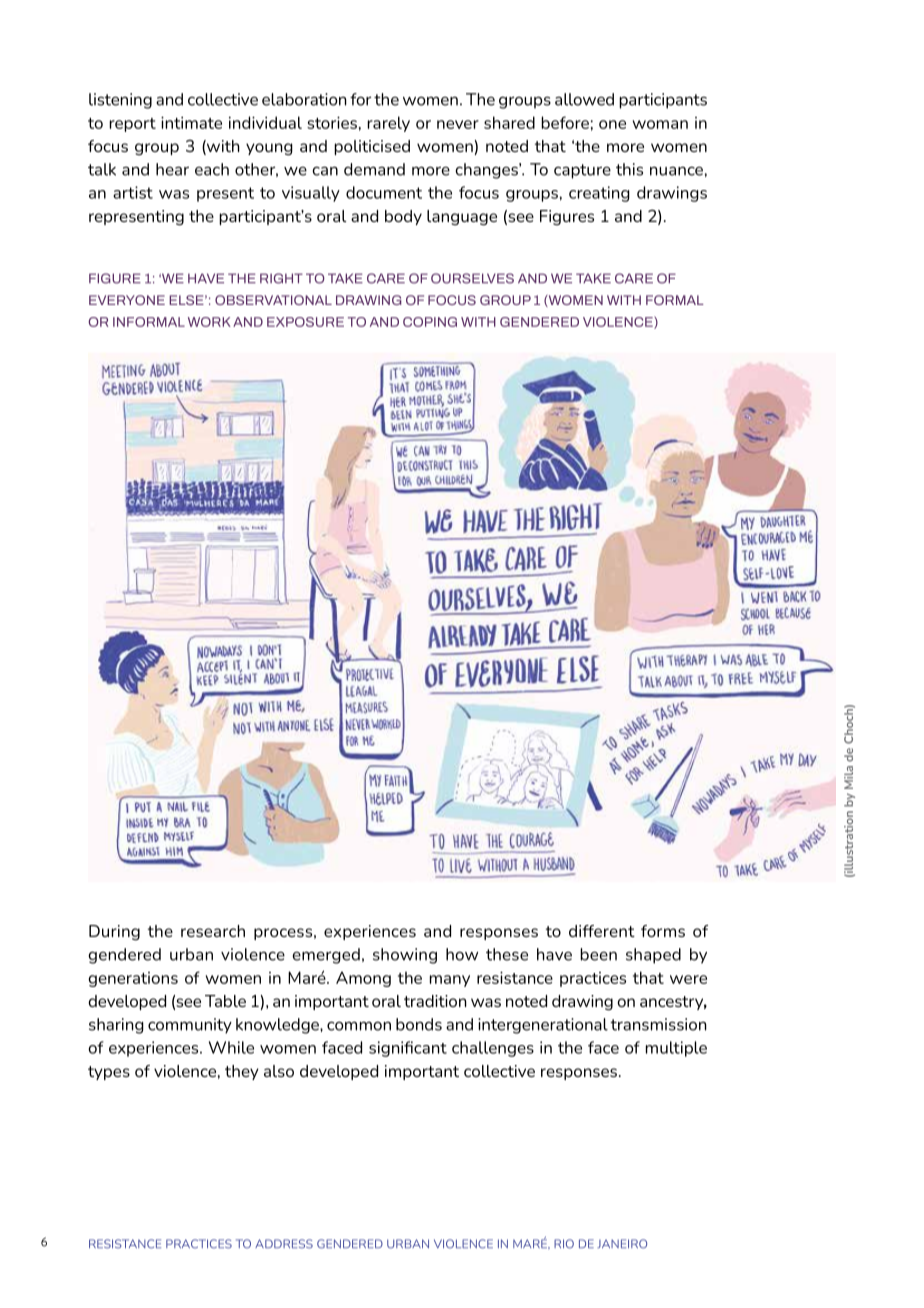 The width and height of the screenshot is (924, 1308). What do you see at coordinates (622, 1244) in the screenshot?
I see `JANEIRO` at bounding box center [622, 1244].
